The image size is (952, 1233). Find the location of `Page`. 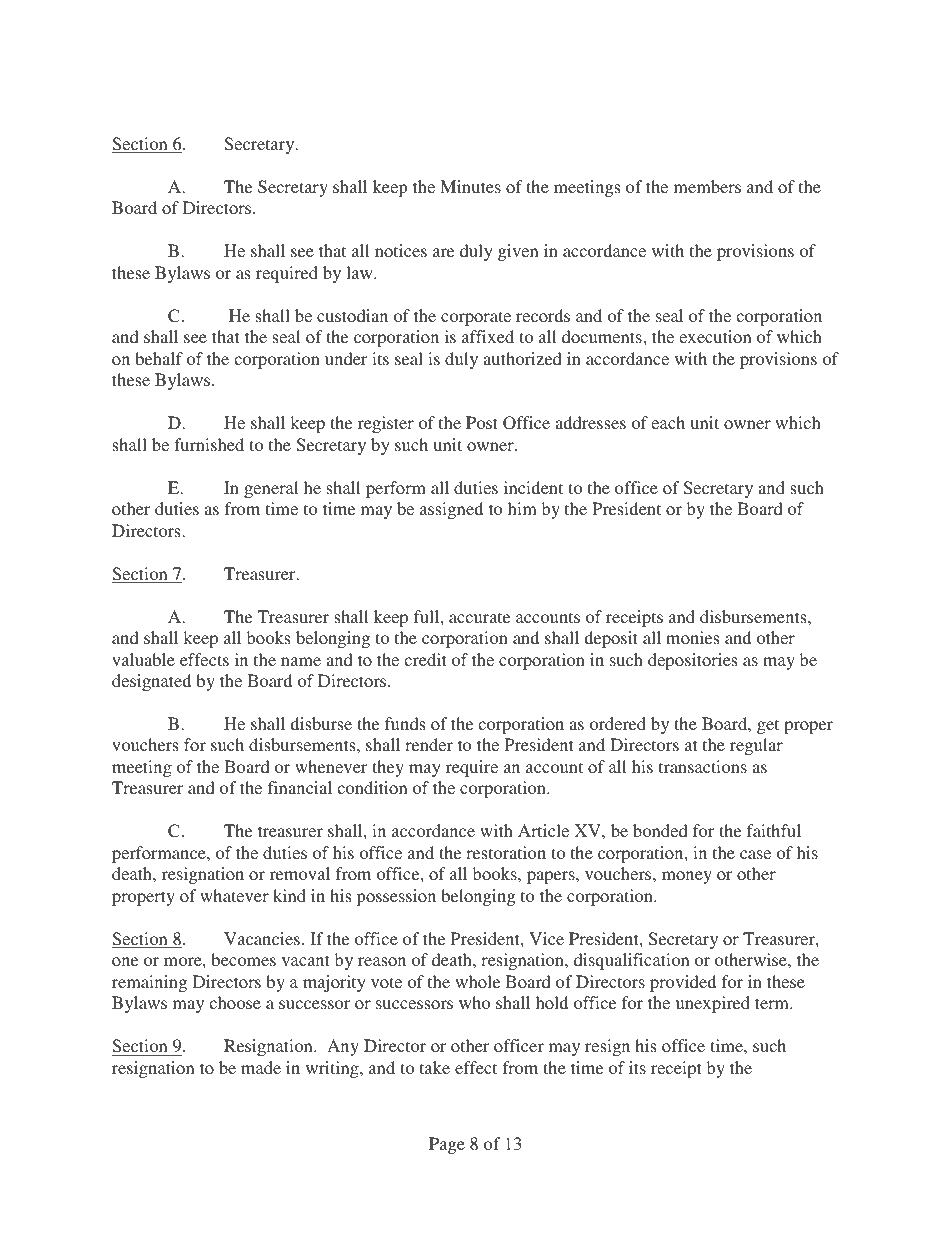

Page is located at coordinates (447, 1145).
